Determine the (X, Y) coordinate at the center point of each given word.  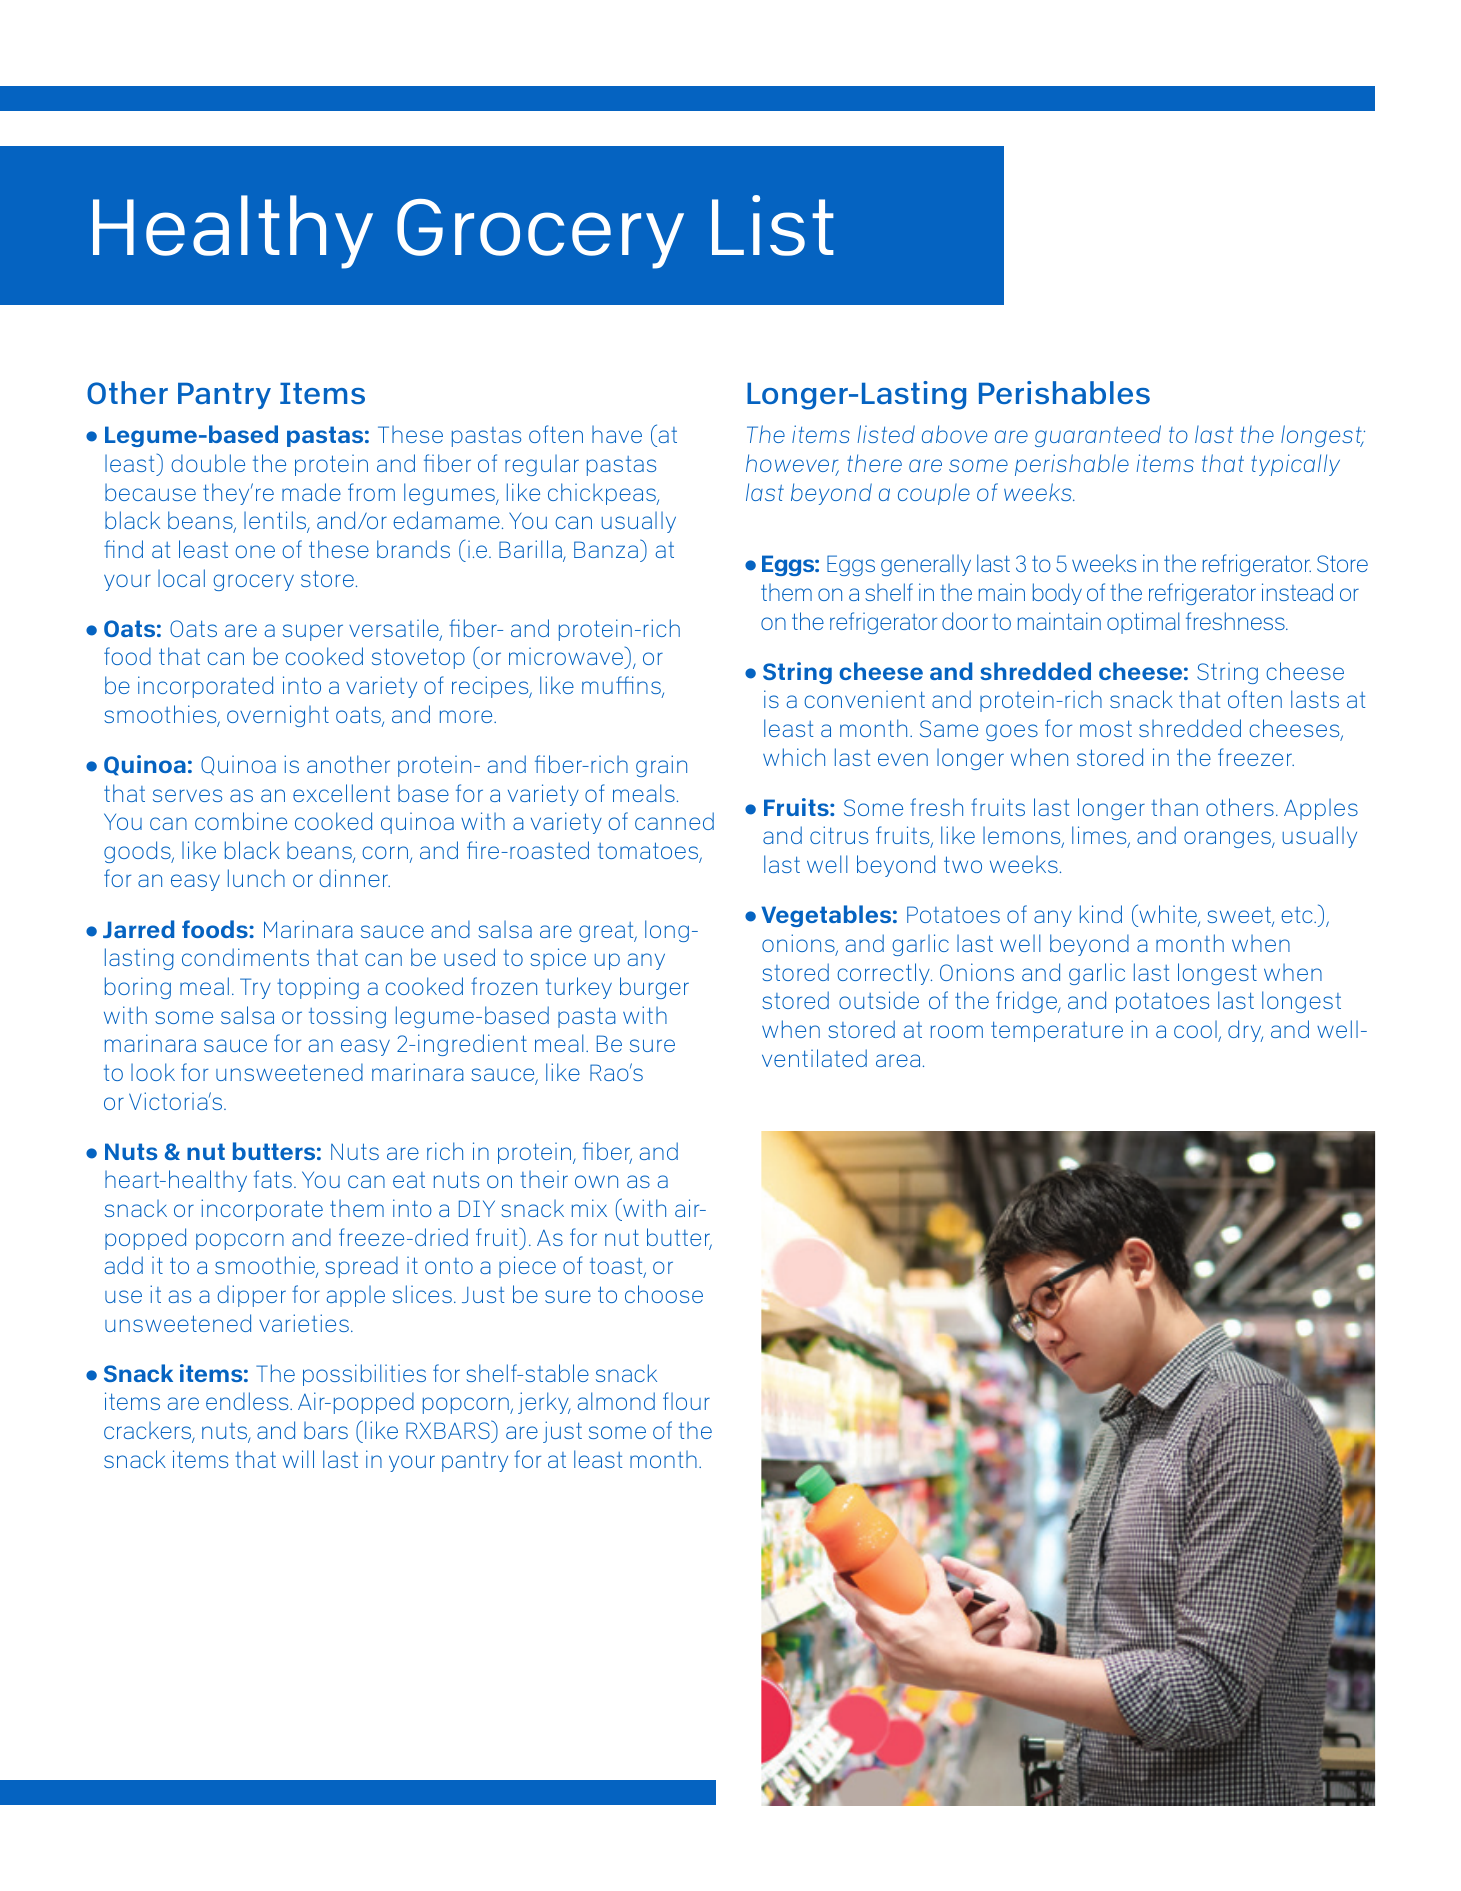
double (208, 463)
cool (1195, 1029)
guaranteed (1098, 436)
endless (248, 1401)
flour (686, 1401)
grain (661, 766)
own (596, 1181)
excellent (341, 793)
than (1174, 807)
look (153, 1072)
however (792, 464)
